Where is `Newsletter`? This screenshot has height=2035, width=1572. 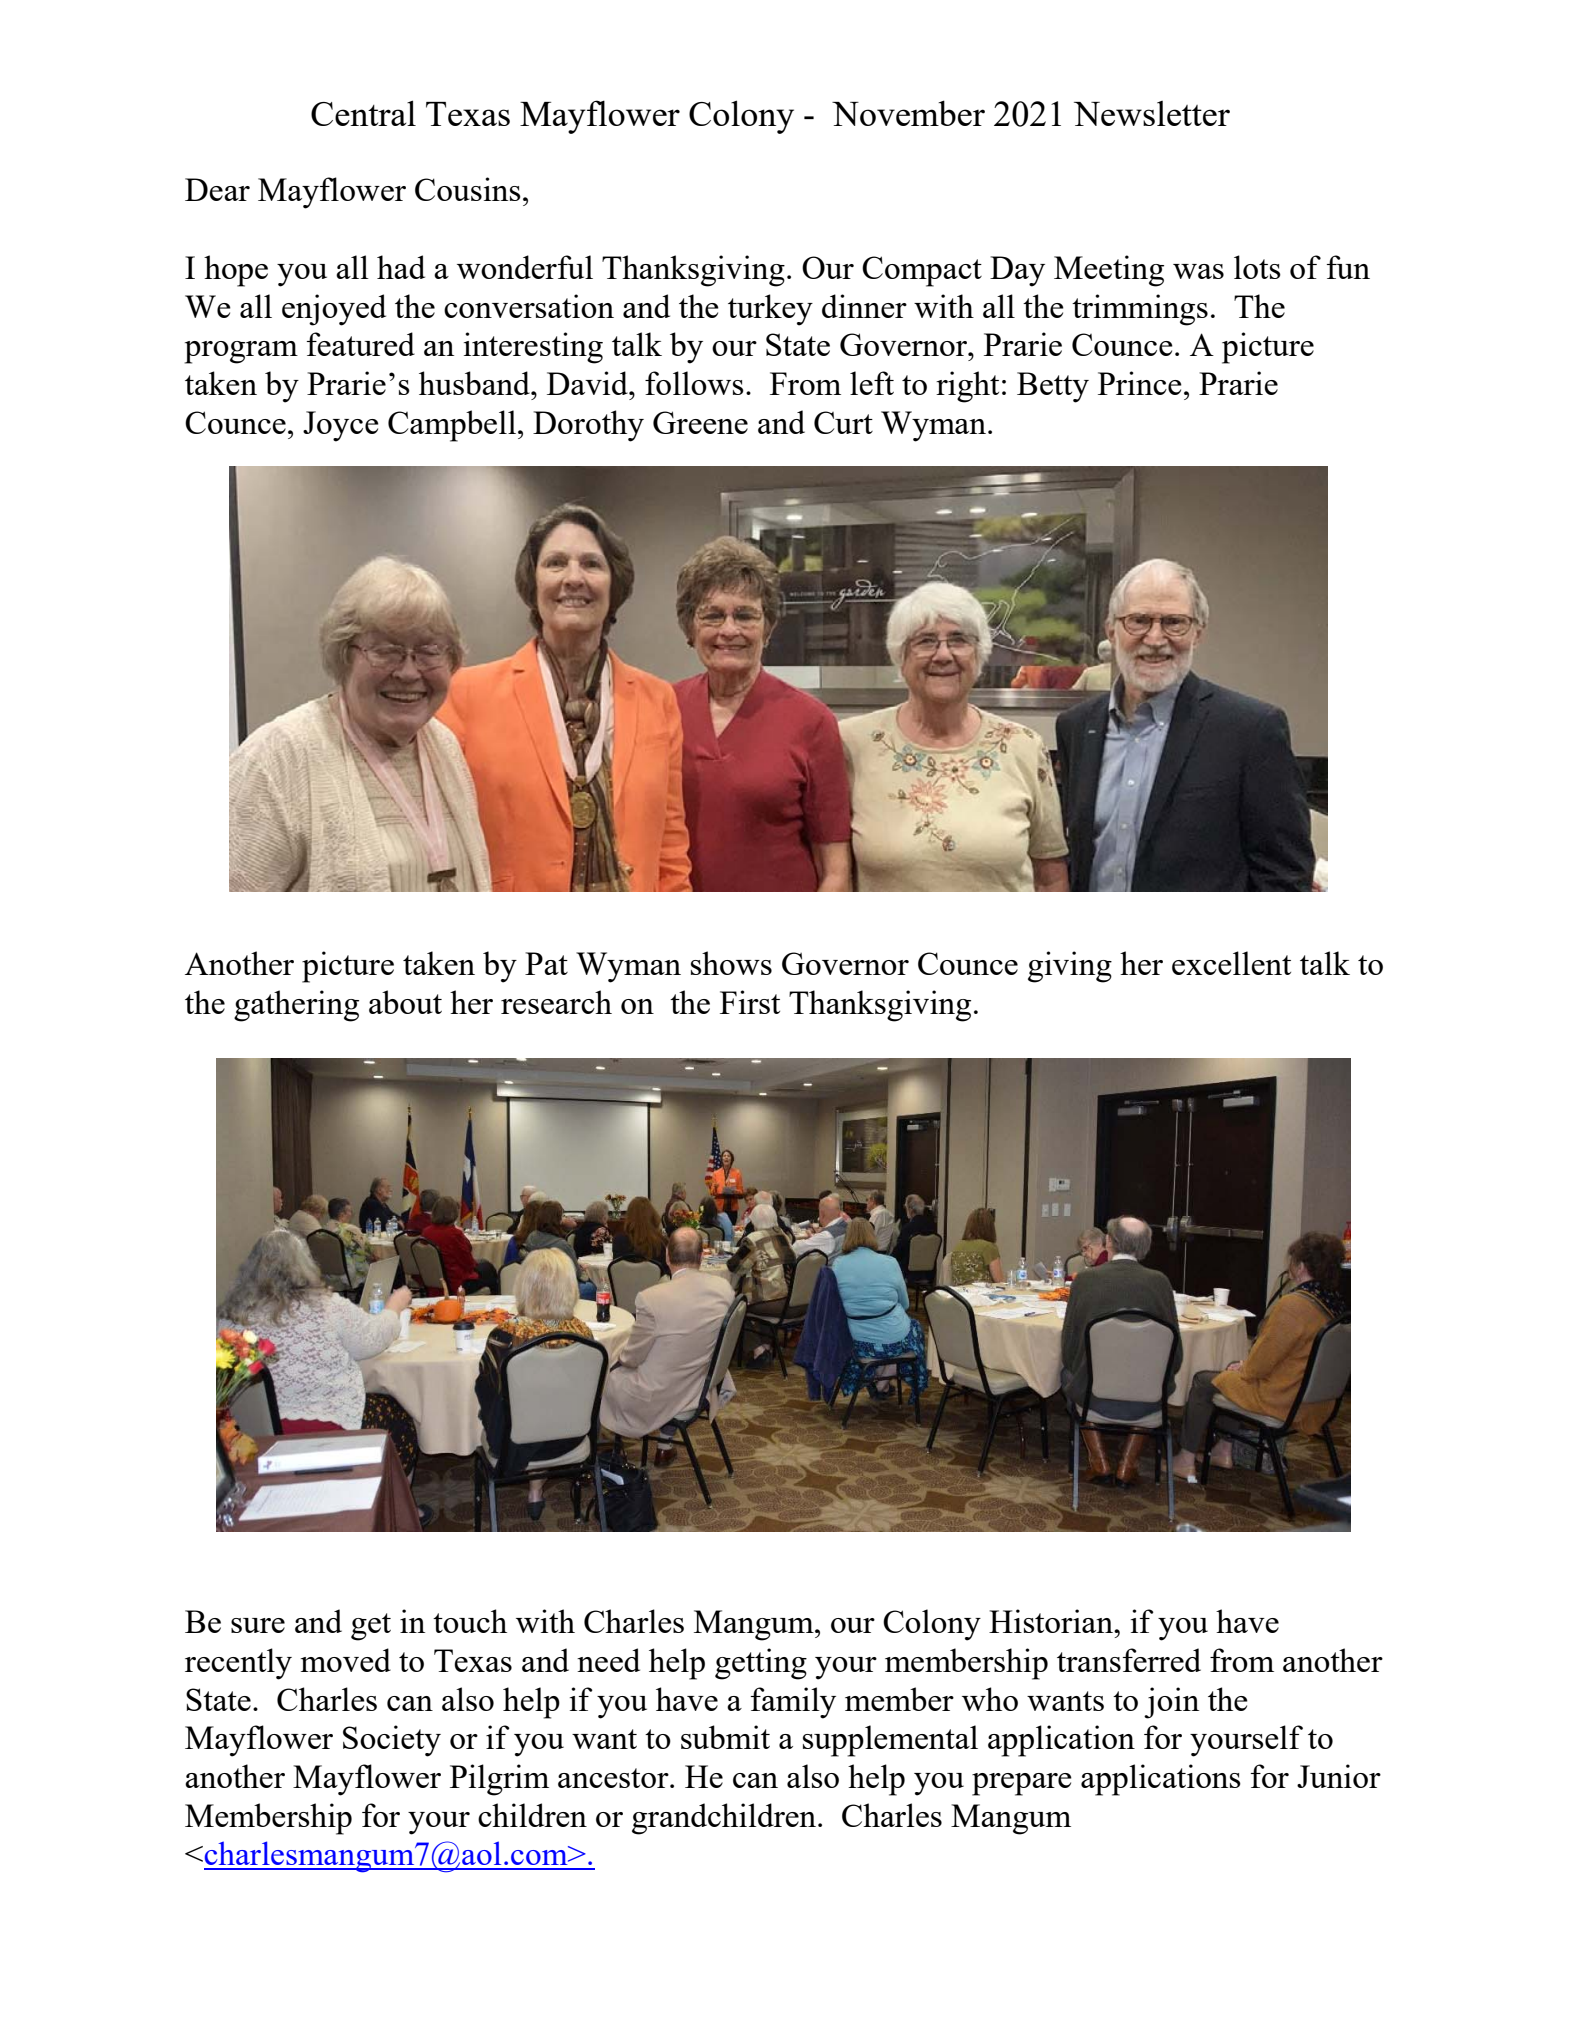 Newsletter is located at coordinates (1152, 113).
